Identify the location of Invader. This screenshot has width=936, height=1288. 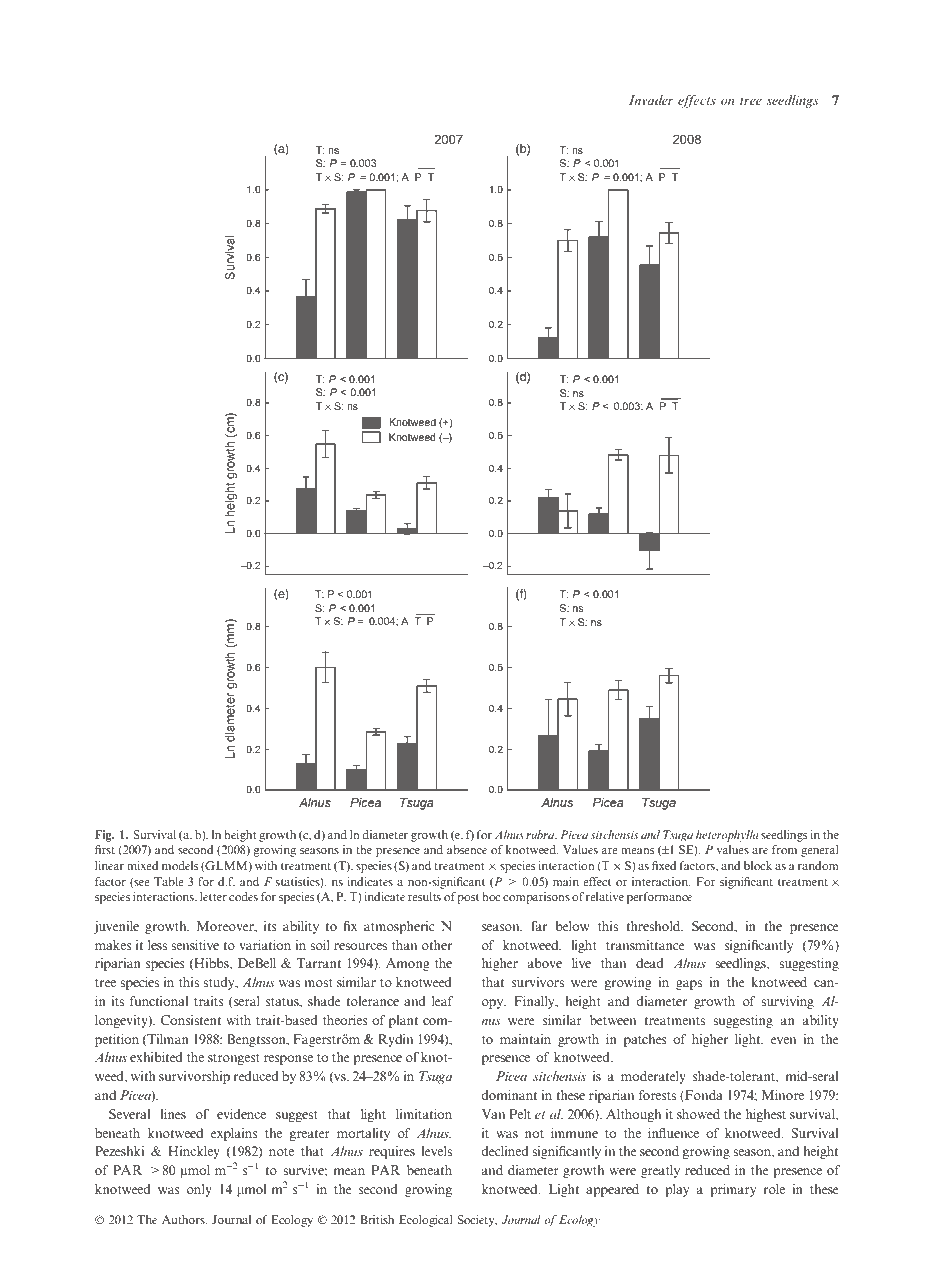
(651, 100).
